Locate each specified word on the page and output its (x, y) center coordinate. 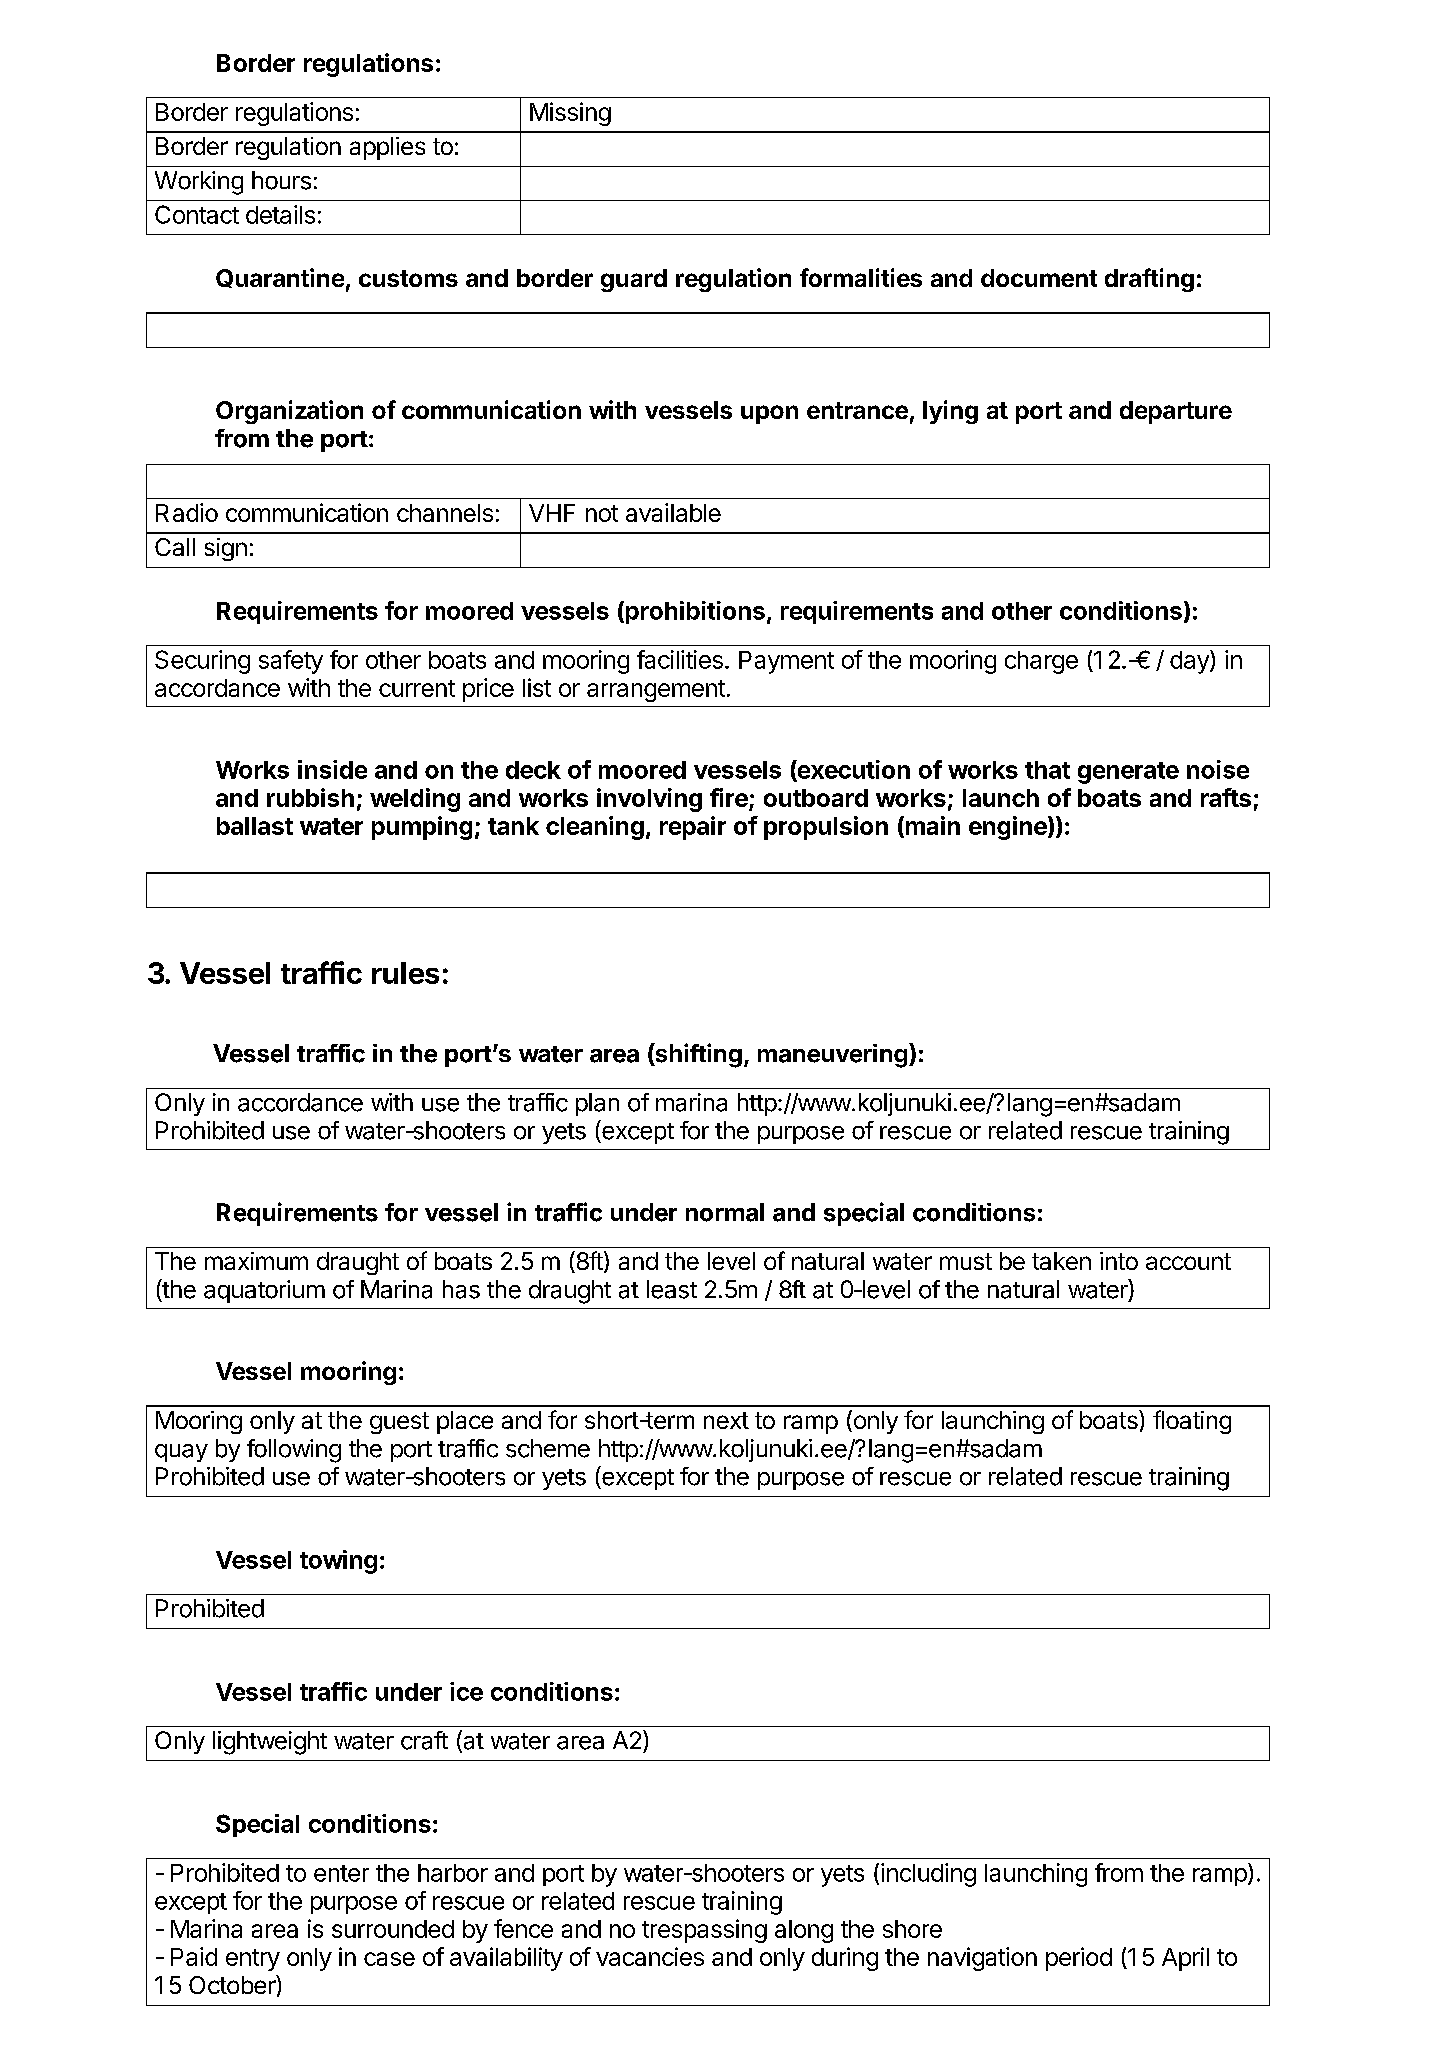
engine (1009, 828)
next (726, 1420)
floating (1192, 1422)
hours (281, 180)
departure (1176, 412)
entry (253, 1960)
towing (338, 1562)
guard (634, 280)
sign (226, 549)
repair (693, 828)
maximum (256, 1261)
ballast (255, 826)
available (673, 512)
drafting (1149, 280)
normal (725, 1212)
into (1119, 1261)
